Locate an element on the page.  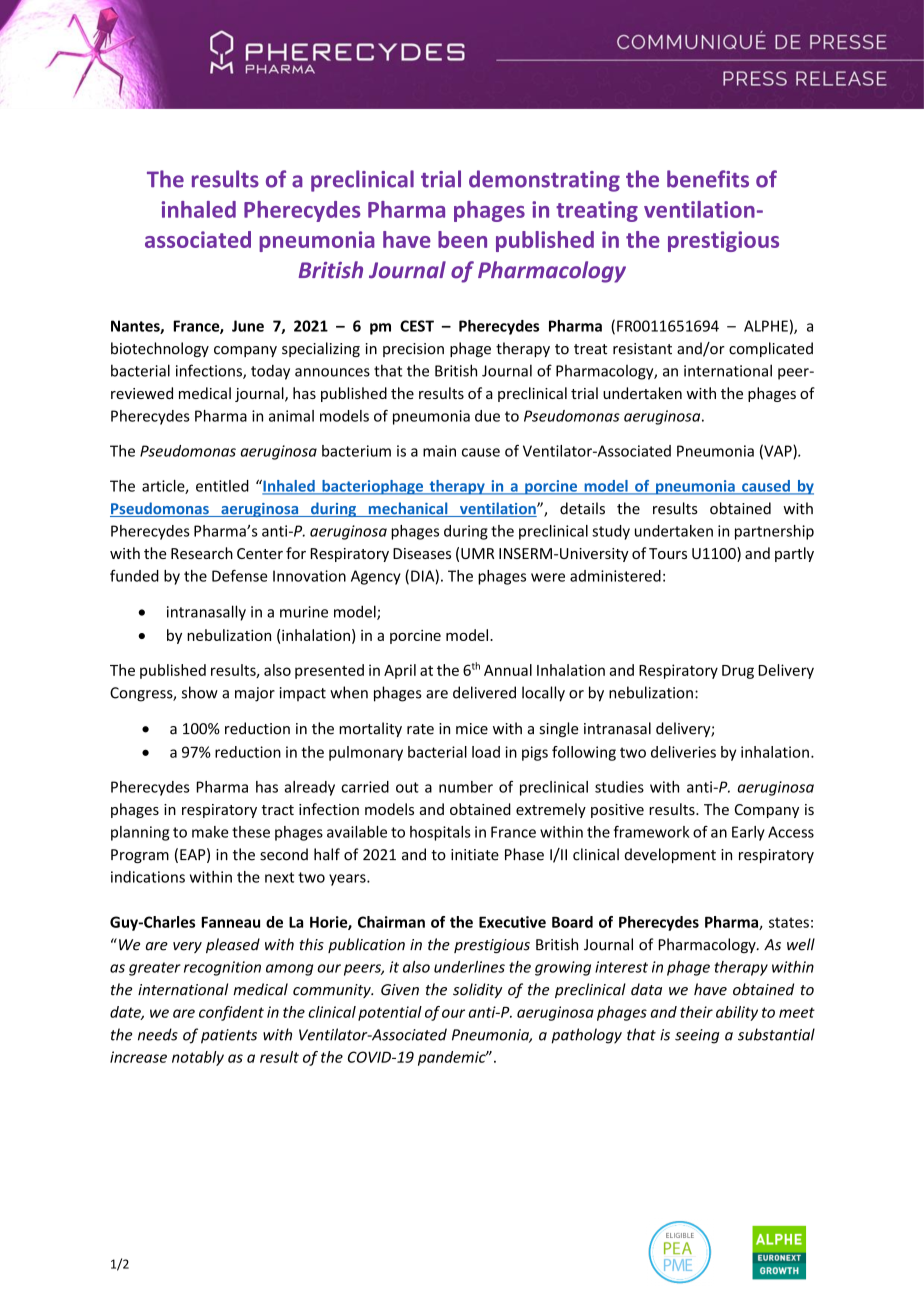
Annual is located at coordinates (508, 670).
